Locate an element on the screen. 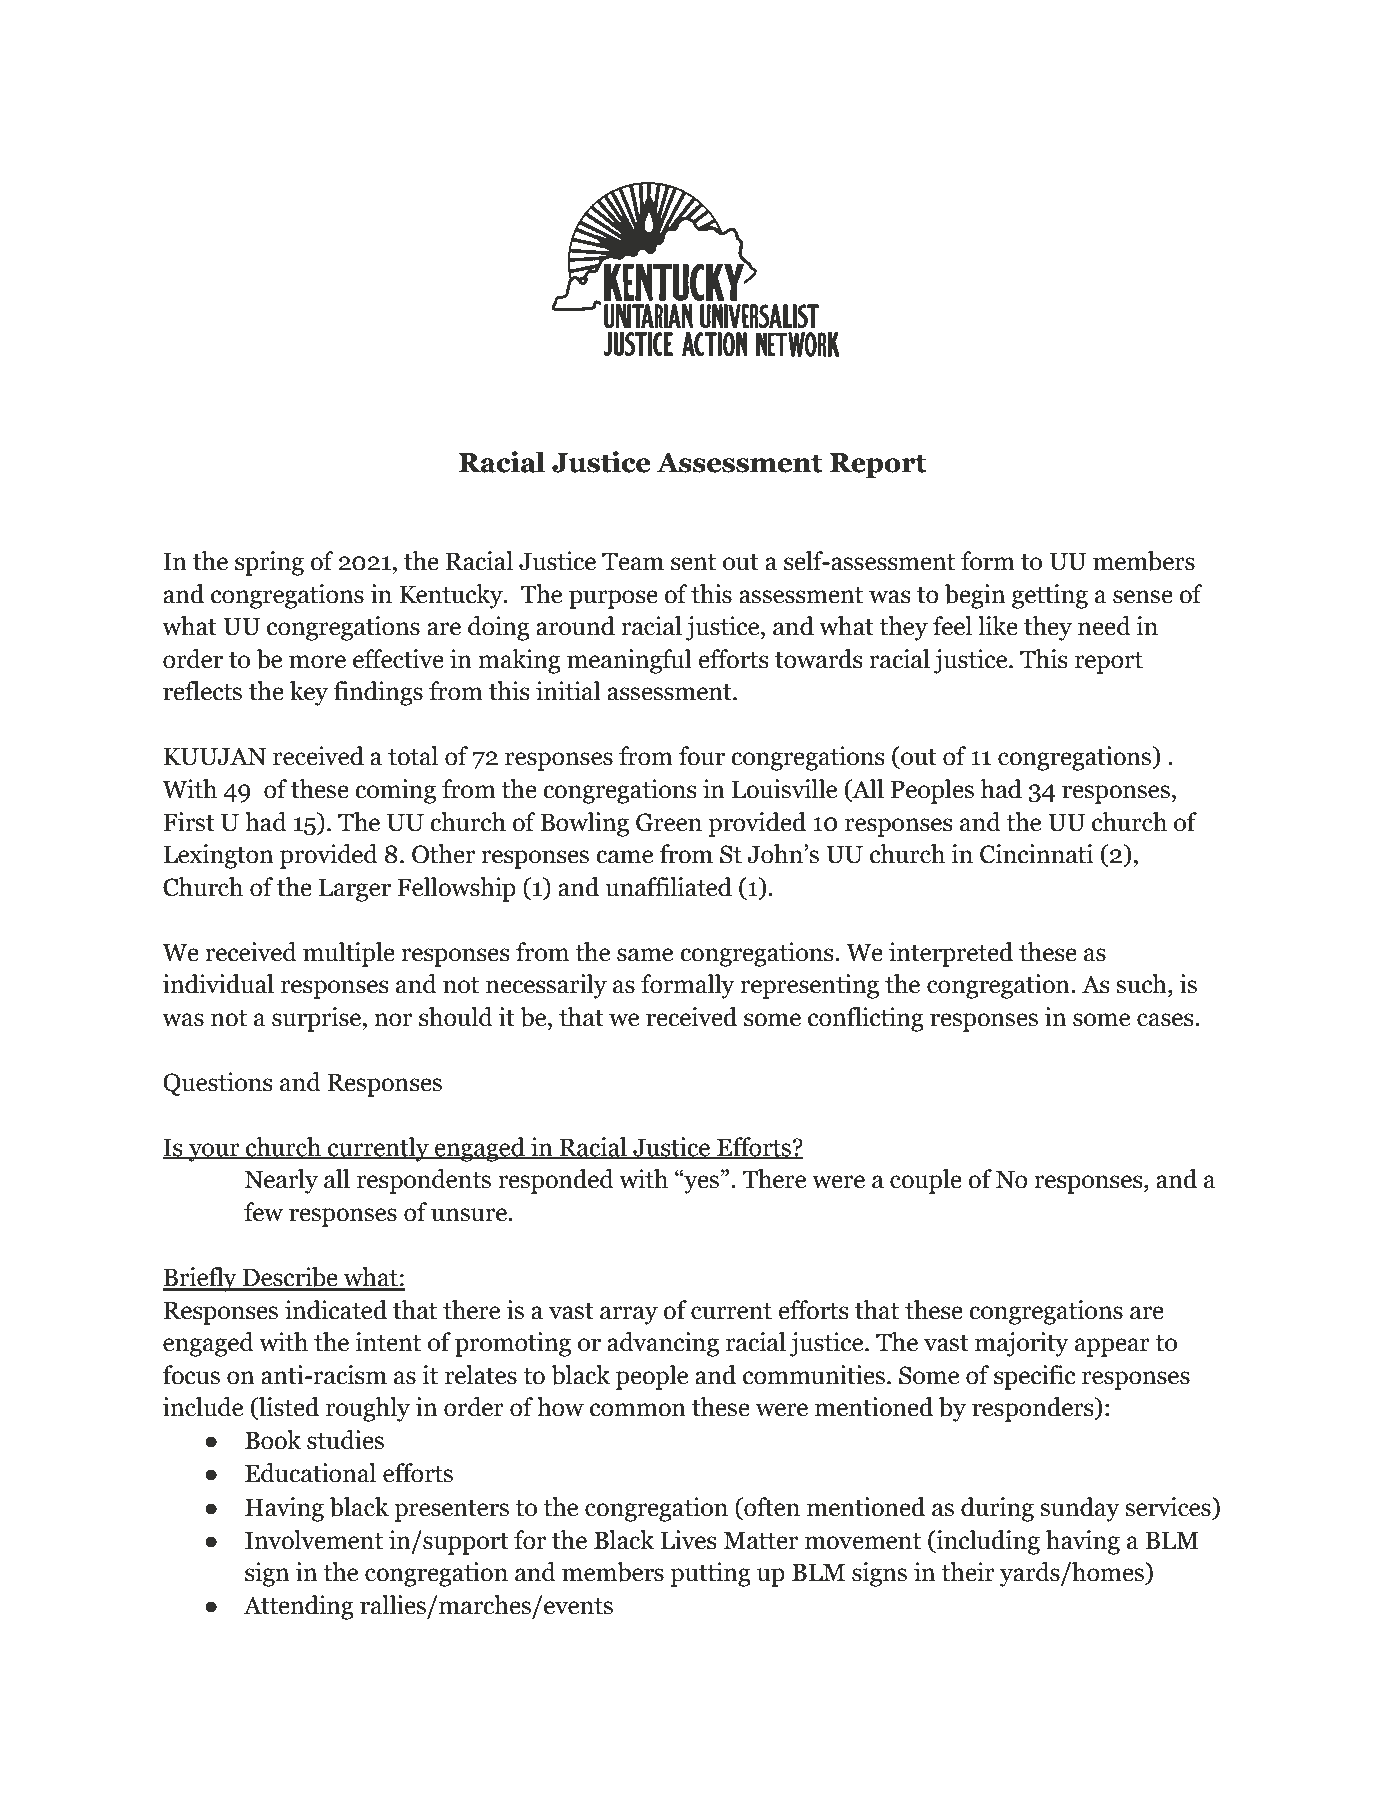  purpose is located at coordinates (613, 599).
